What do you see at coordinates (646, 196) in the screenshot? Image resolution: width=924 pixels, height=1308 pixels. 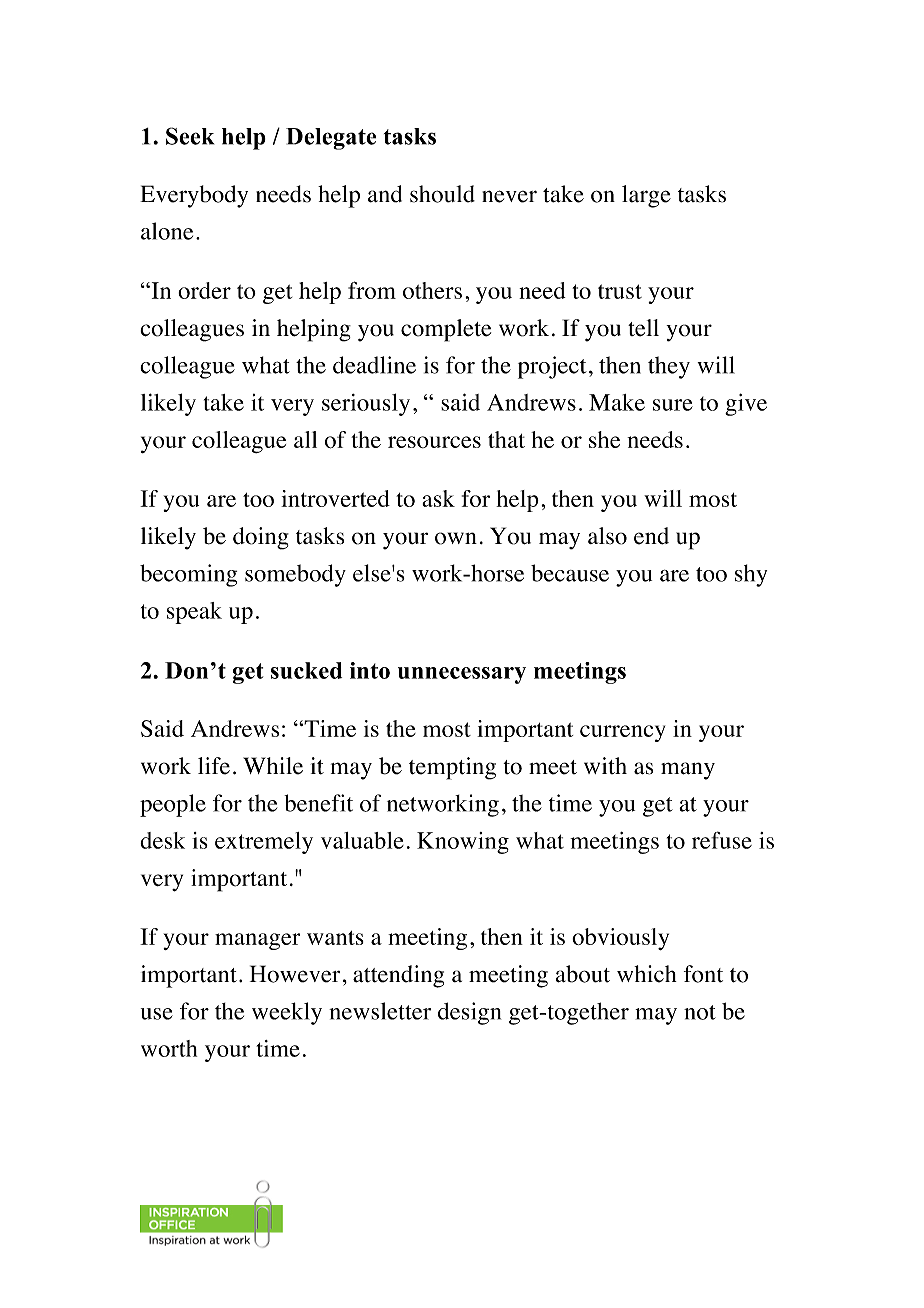 I see `large` at bounding box center [646, 196].
